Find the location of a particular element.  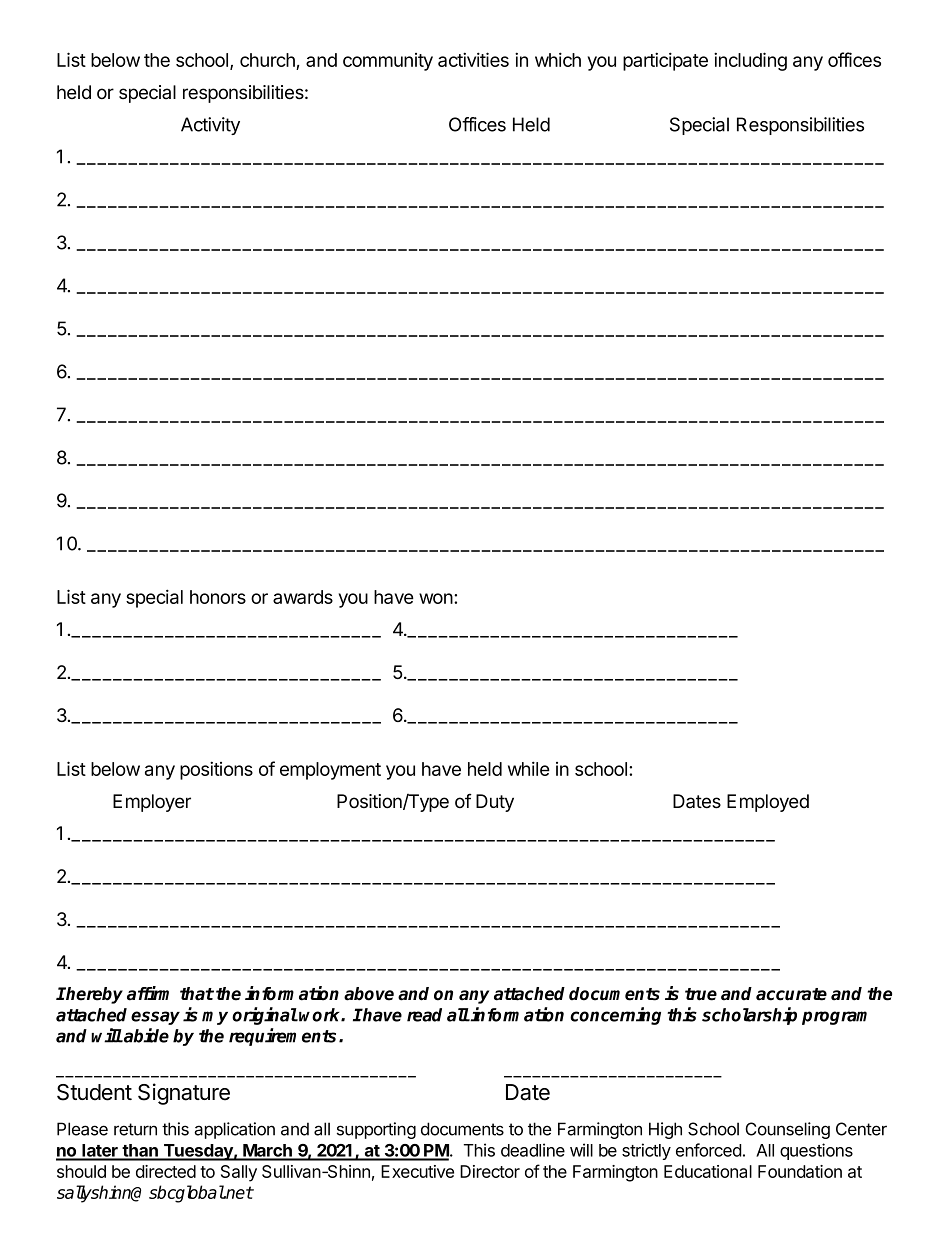

Employer is located at coordinates (152, 803).
